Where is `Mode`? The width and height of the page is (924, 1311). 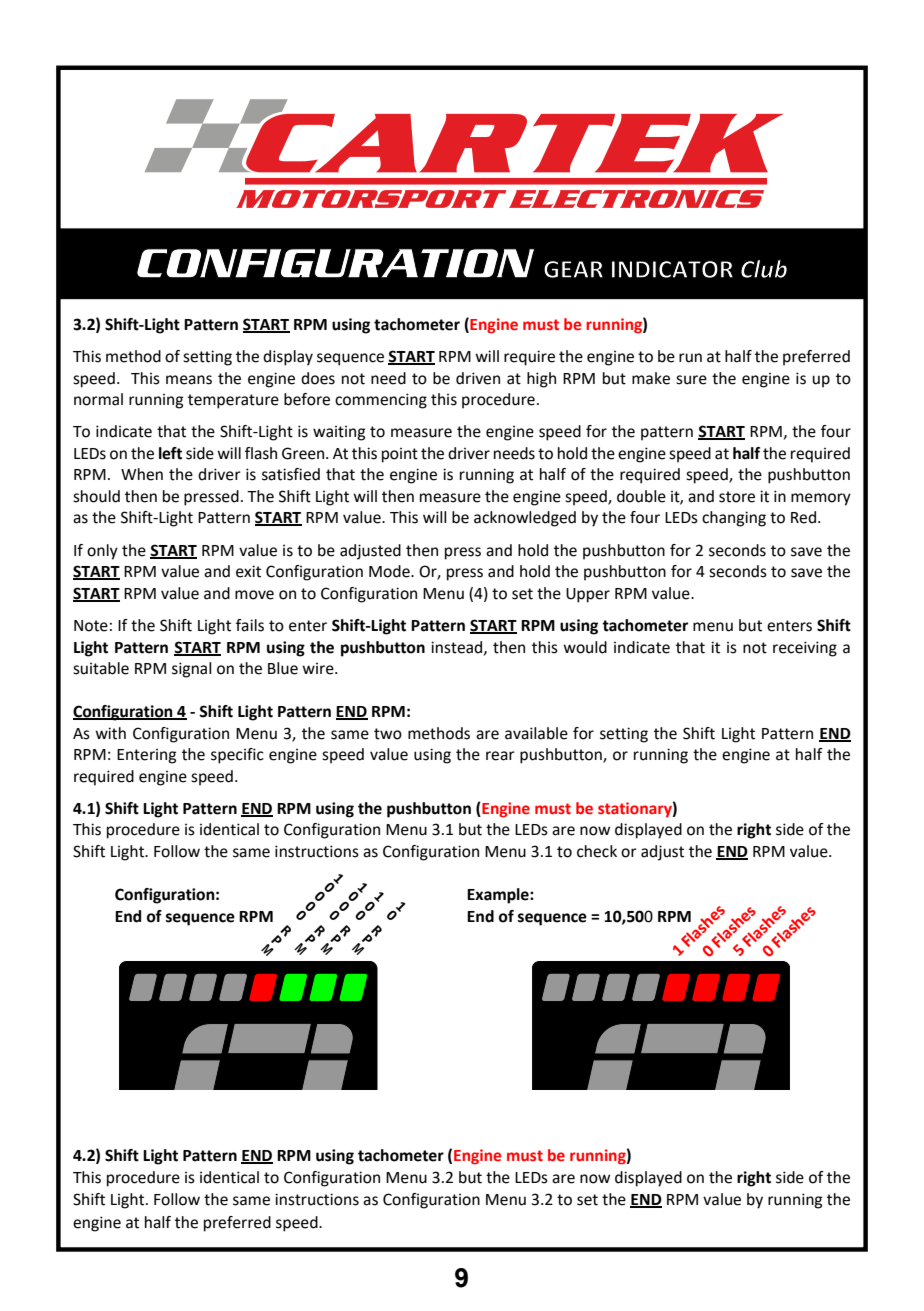
Mode is located at coordinates (390, 571).
